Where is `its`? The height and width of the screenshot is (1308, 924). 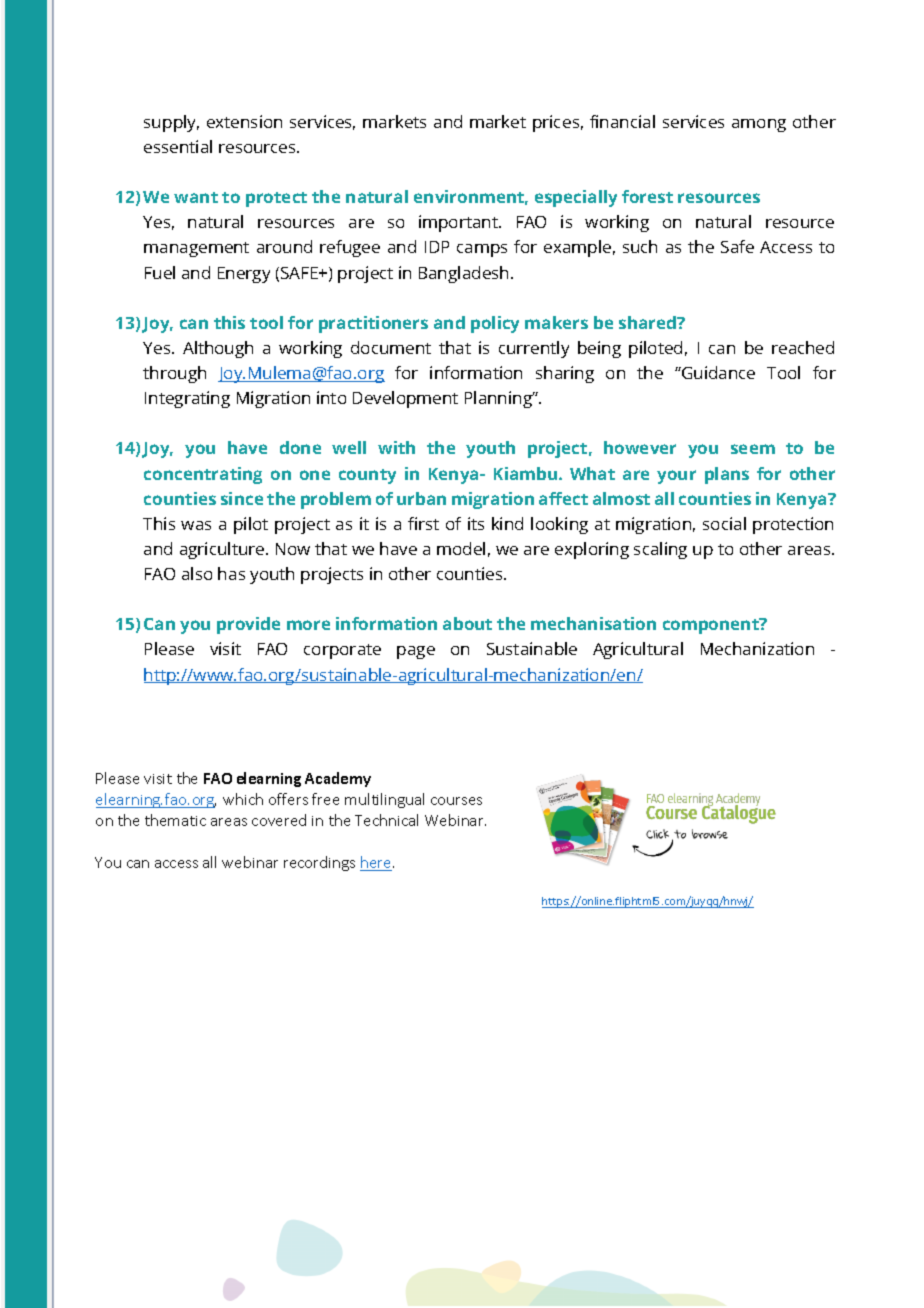
its is located at coordinates (476, 523).
